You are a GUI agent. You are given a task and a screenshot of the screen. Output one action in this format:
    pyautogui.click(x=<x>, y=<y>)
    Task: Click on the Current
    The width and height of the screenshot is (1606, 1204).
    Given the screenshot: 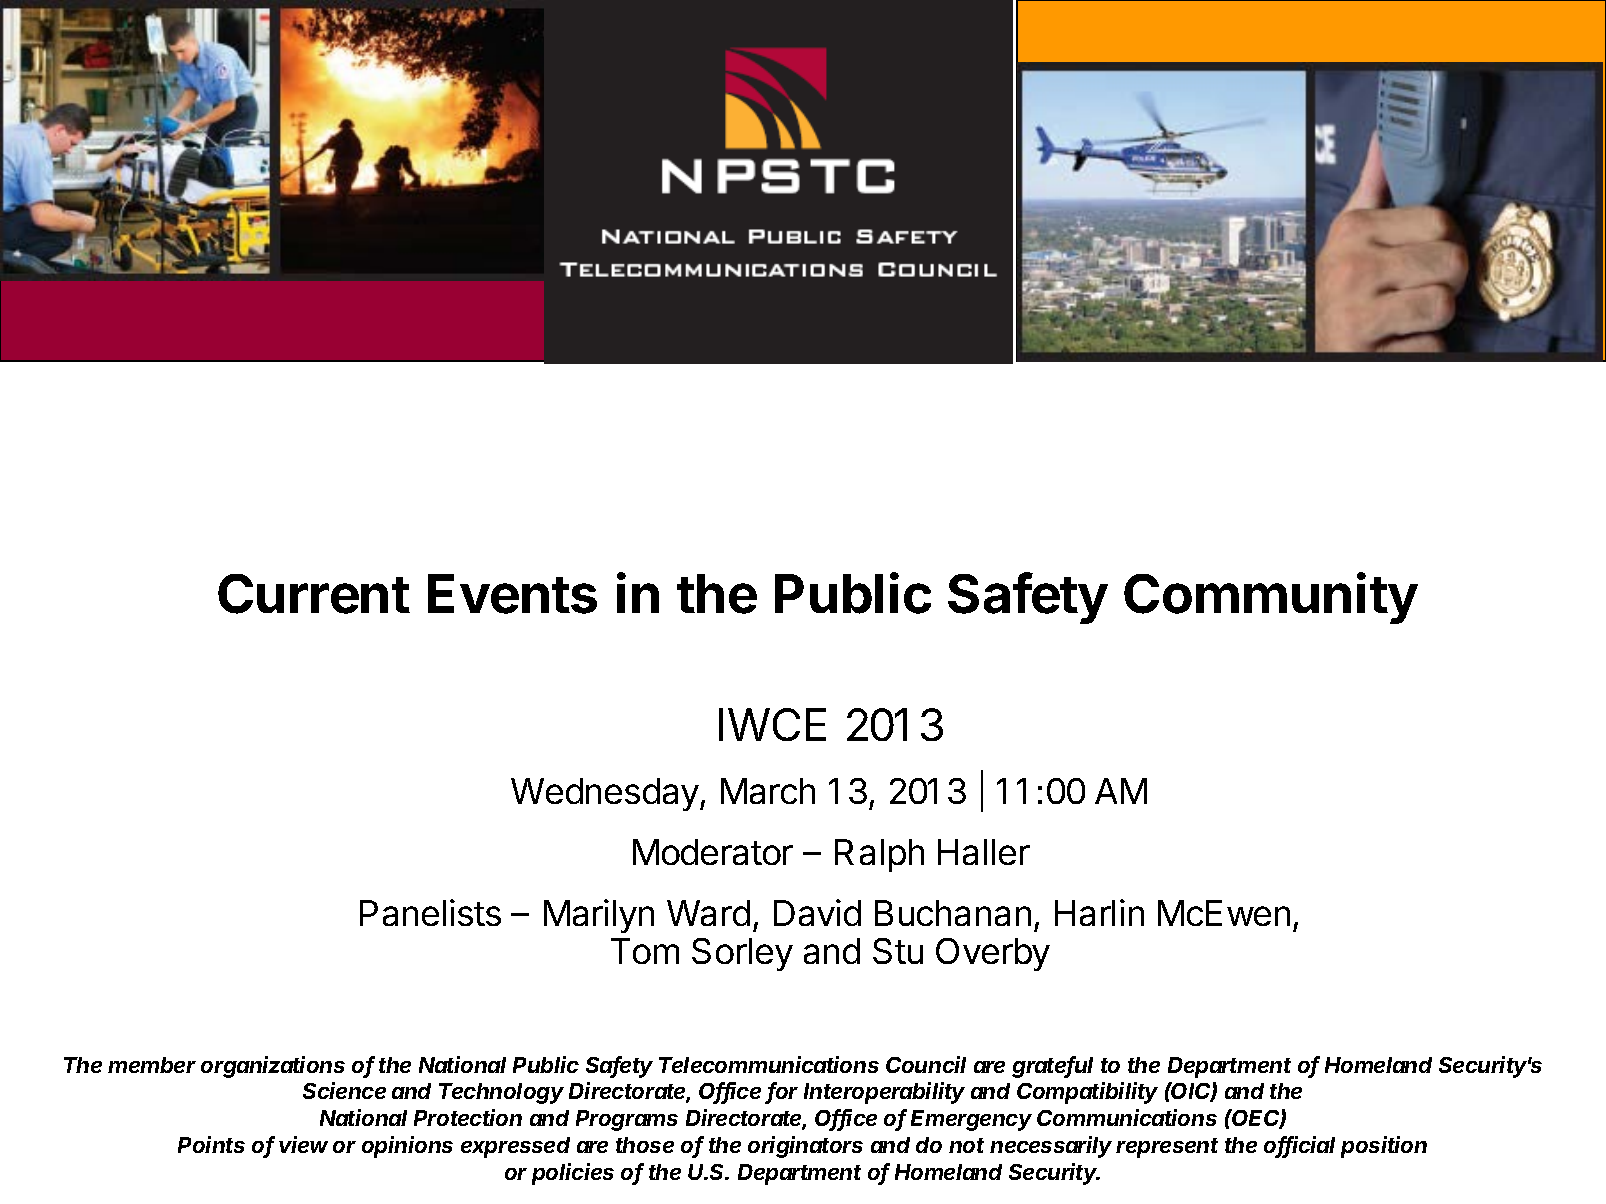 What is the action you would take?
    pyautogui.click(x=314, y=594)
